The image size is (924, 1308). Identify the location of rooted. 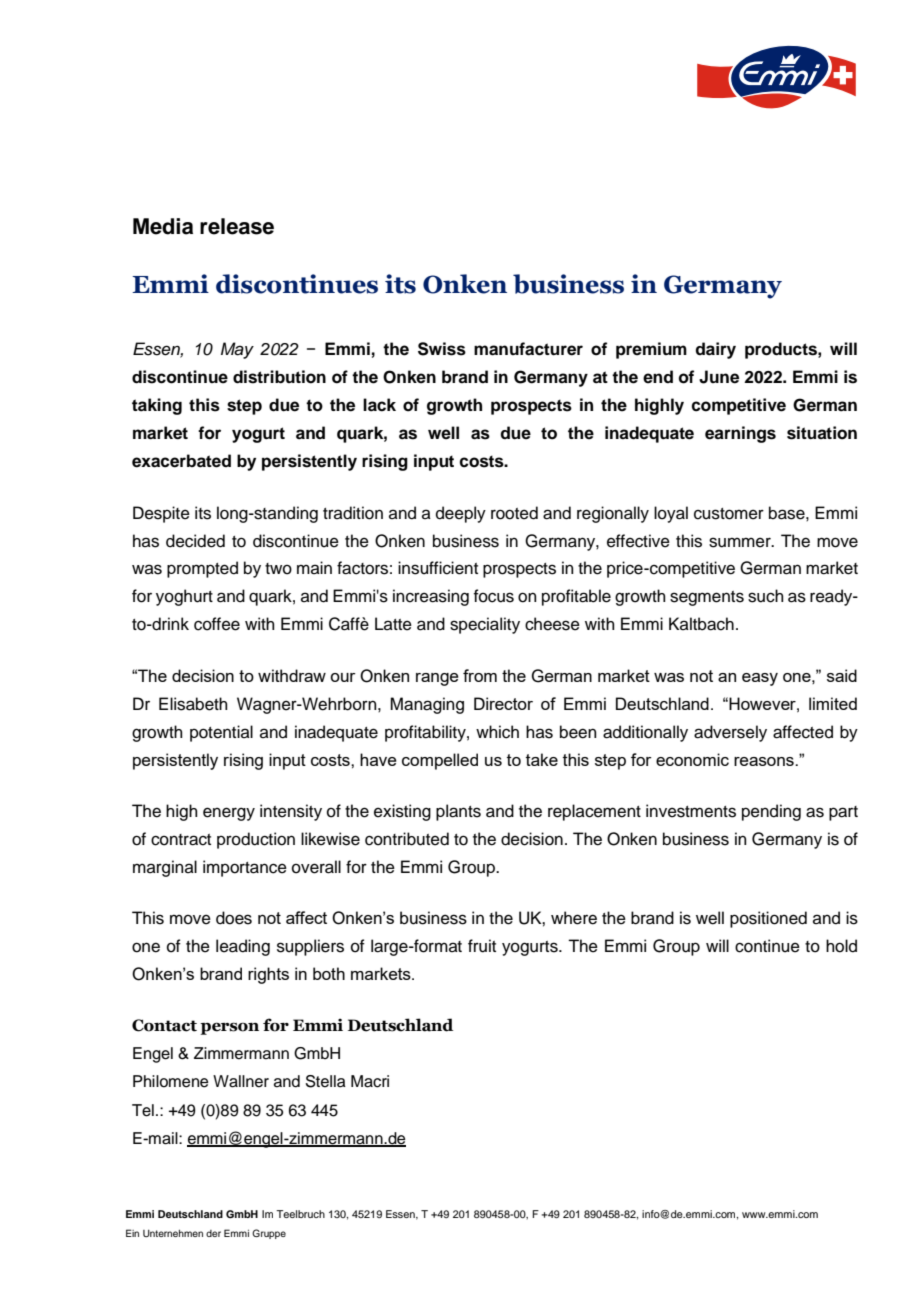
(514, 513).
